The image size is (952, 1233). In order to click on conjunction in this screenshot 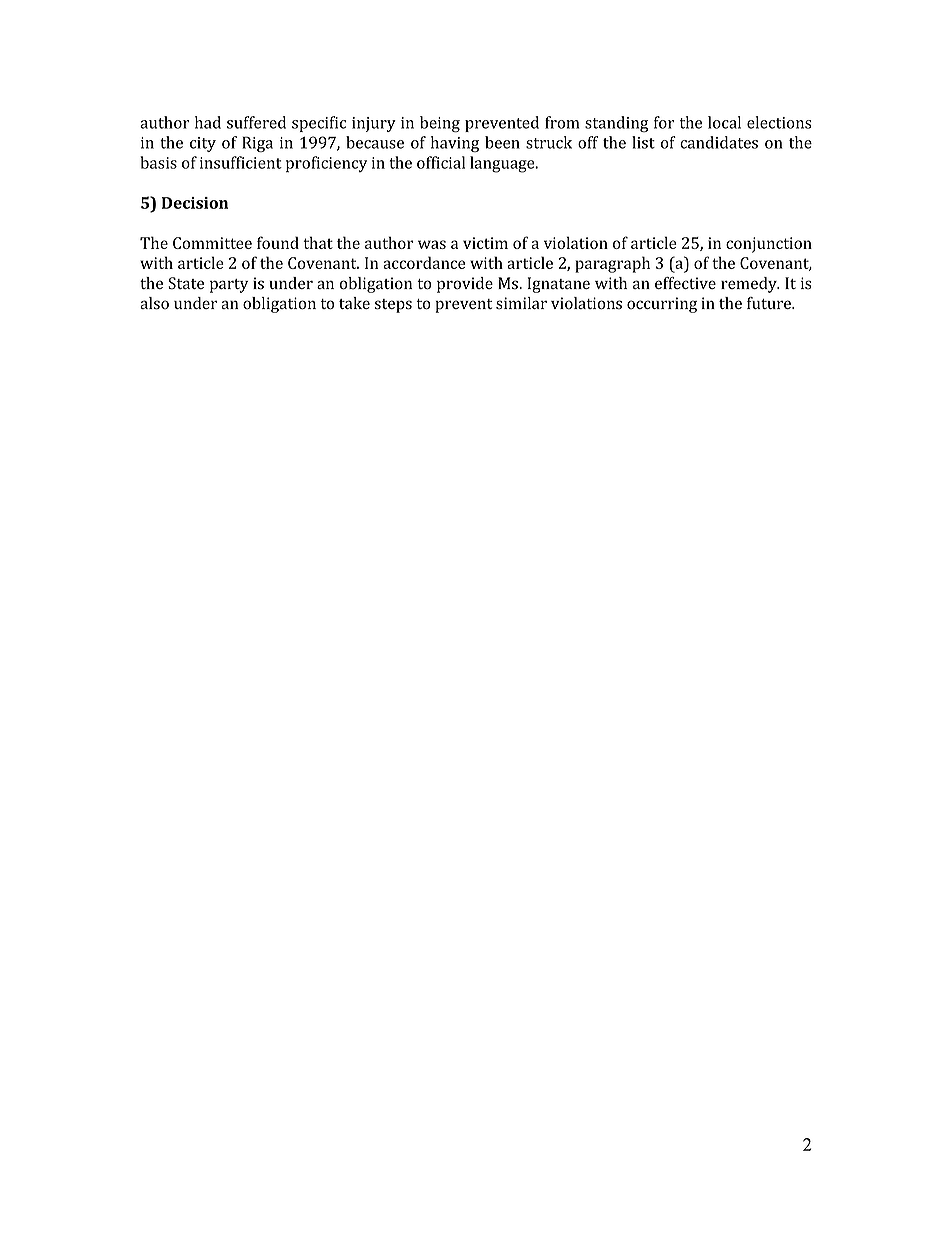, I will do `click(769, 245)`.
